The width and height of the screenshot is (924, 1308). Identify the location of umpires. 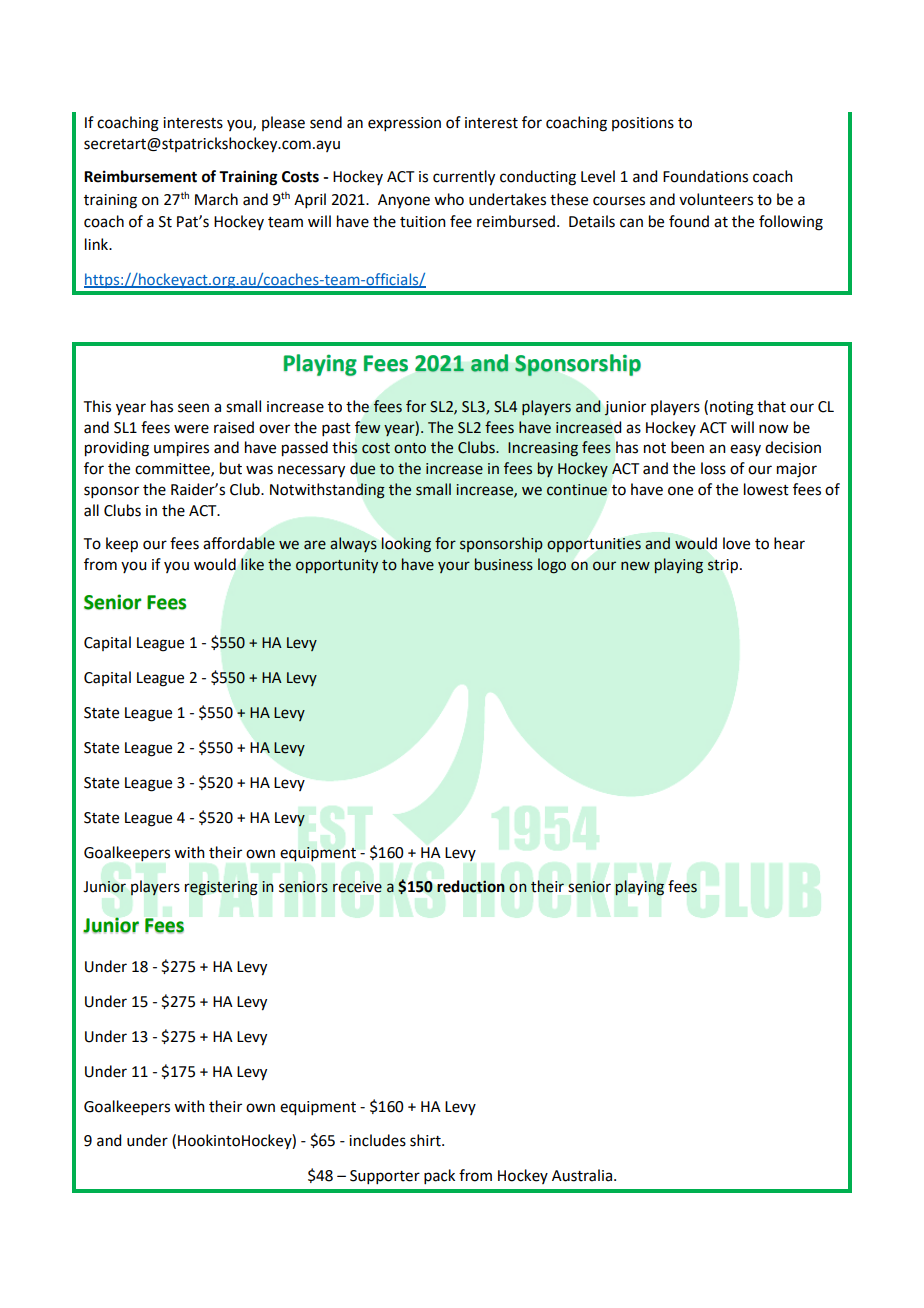
(181, 449).
